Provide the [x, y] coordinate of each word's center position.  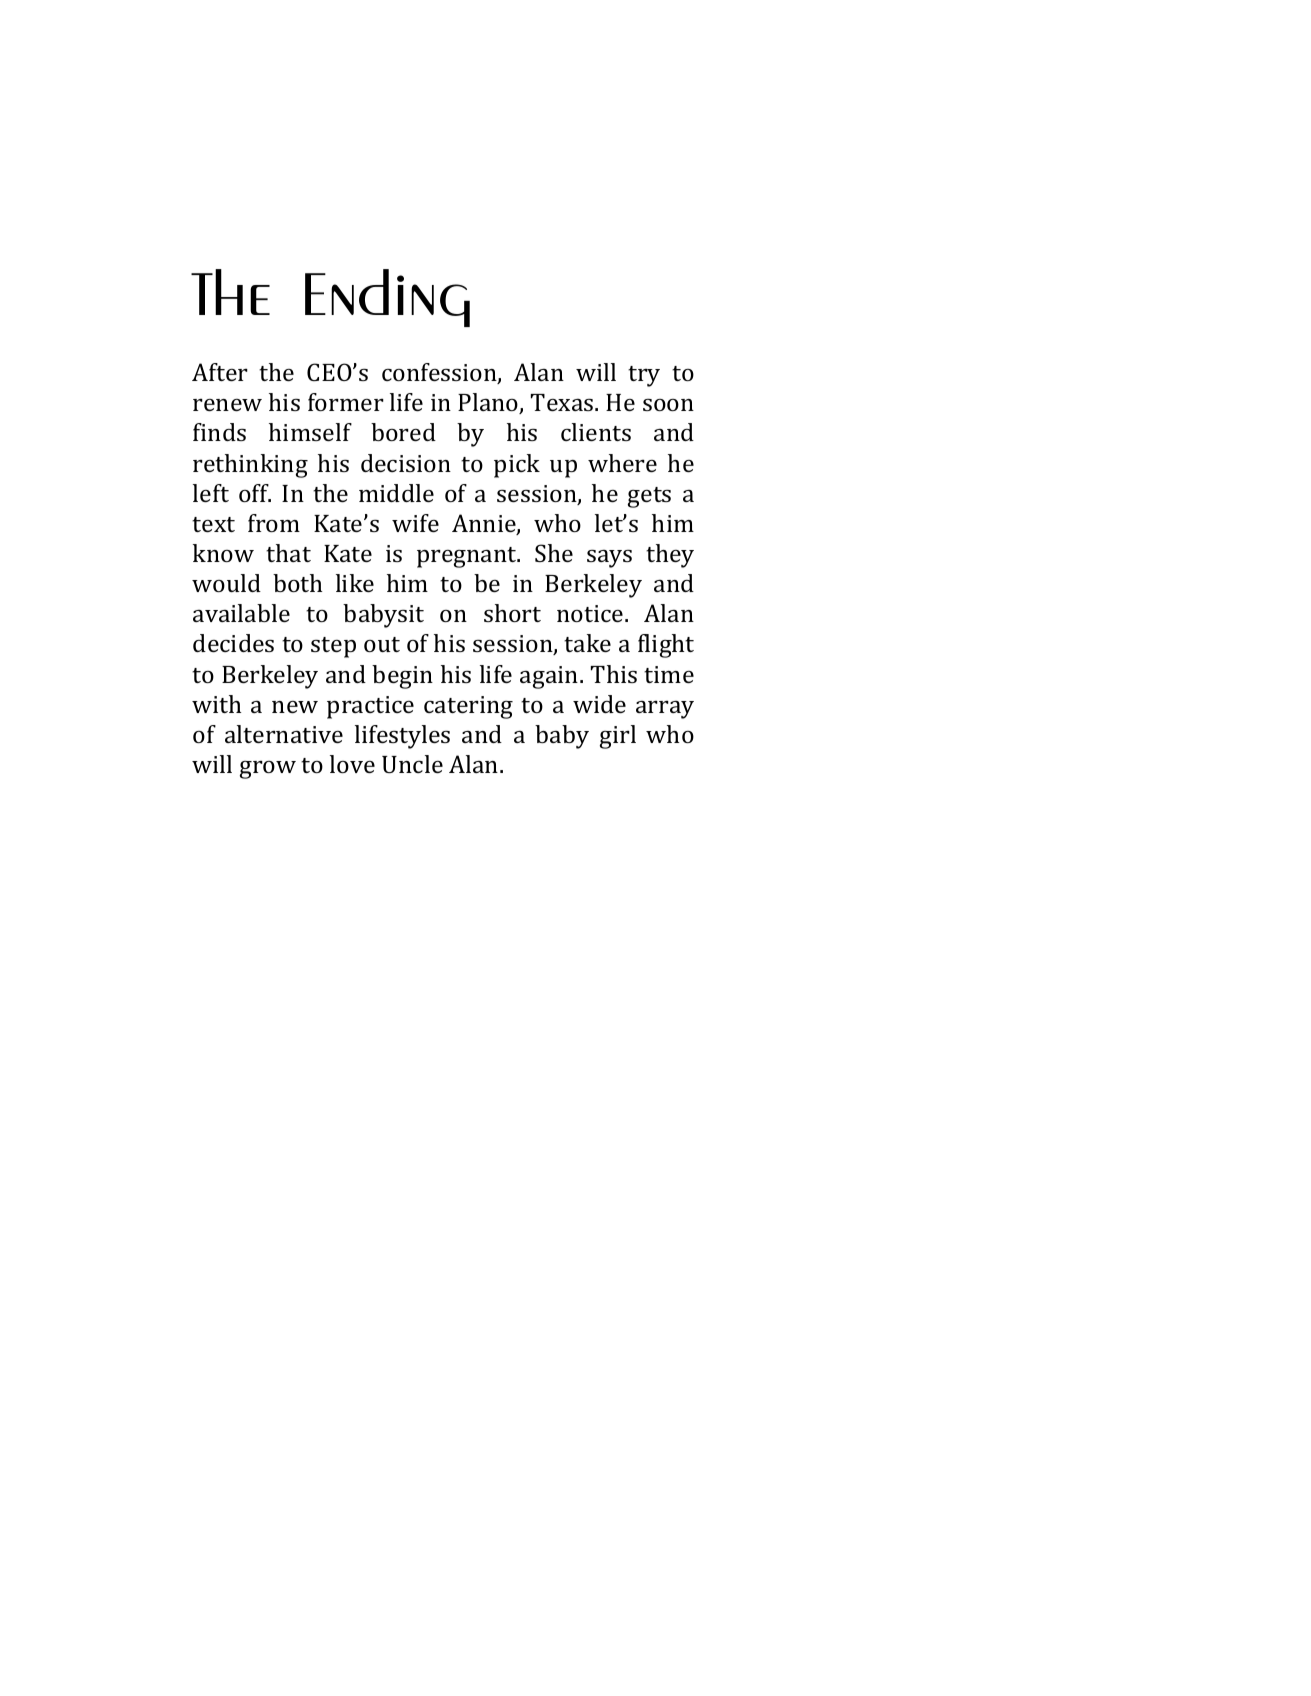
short [512, 613]
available [241, 613]
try [644, 376]
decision [406, 463]
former [346, 402]
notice [591, 613]
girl [618, 737]
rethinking [250, 466]
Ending [387, 298]
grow [268, 770]
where [622, 463]
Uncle [412, 764]
